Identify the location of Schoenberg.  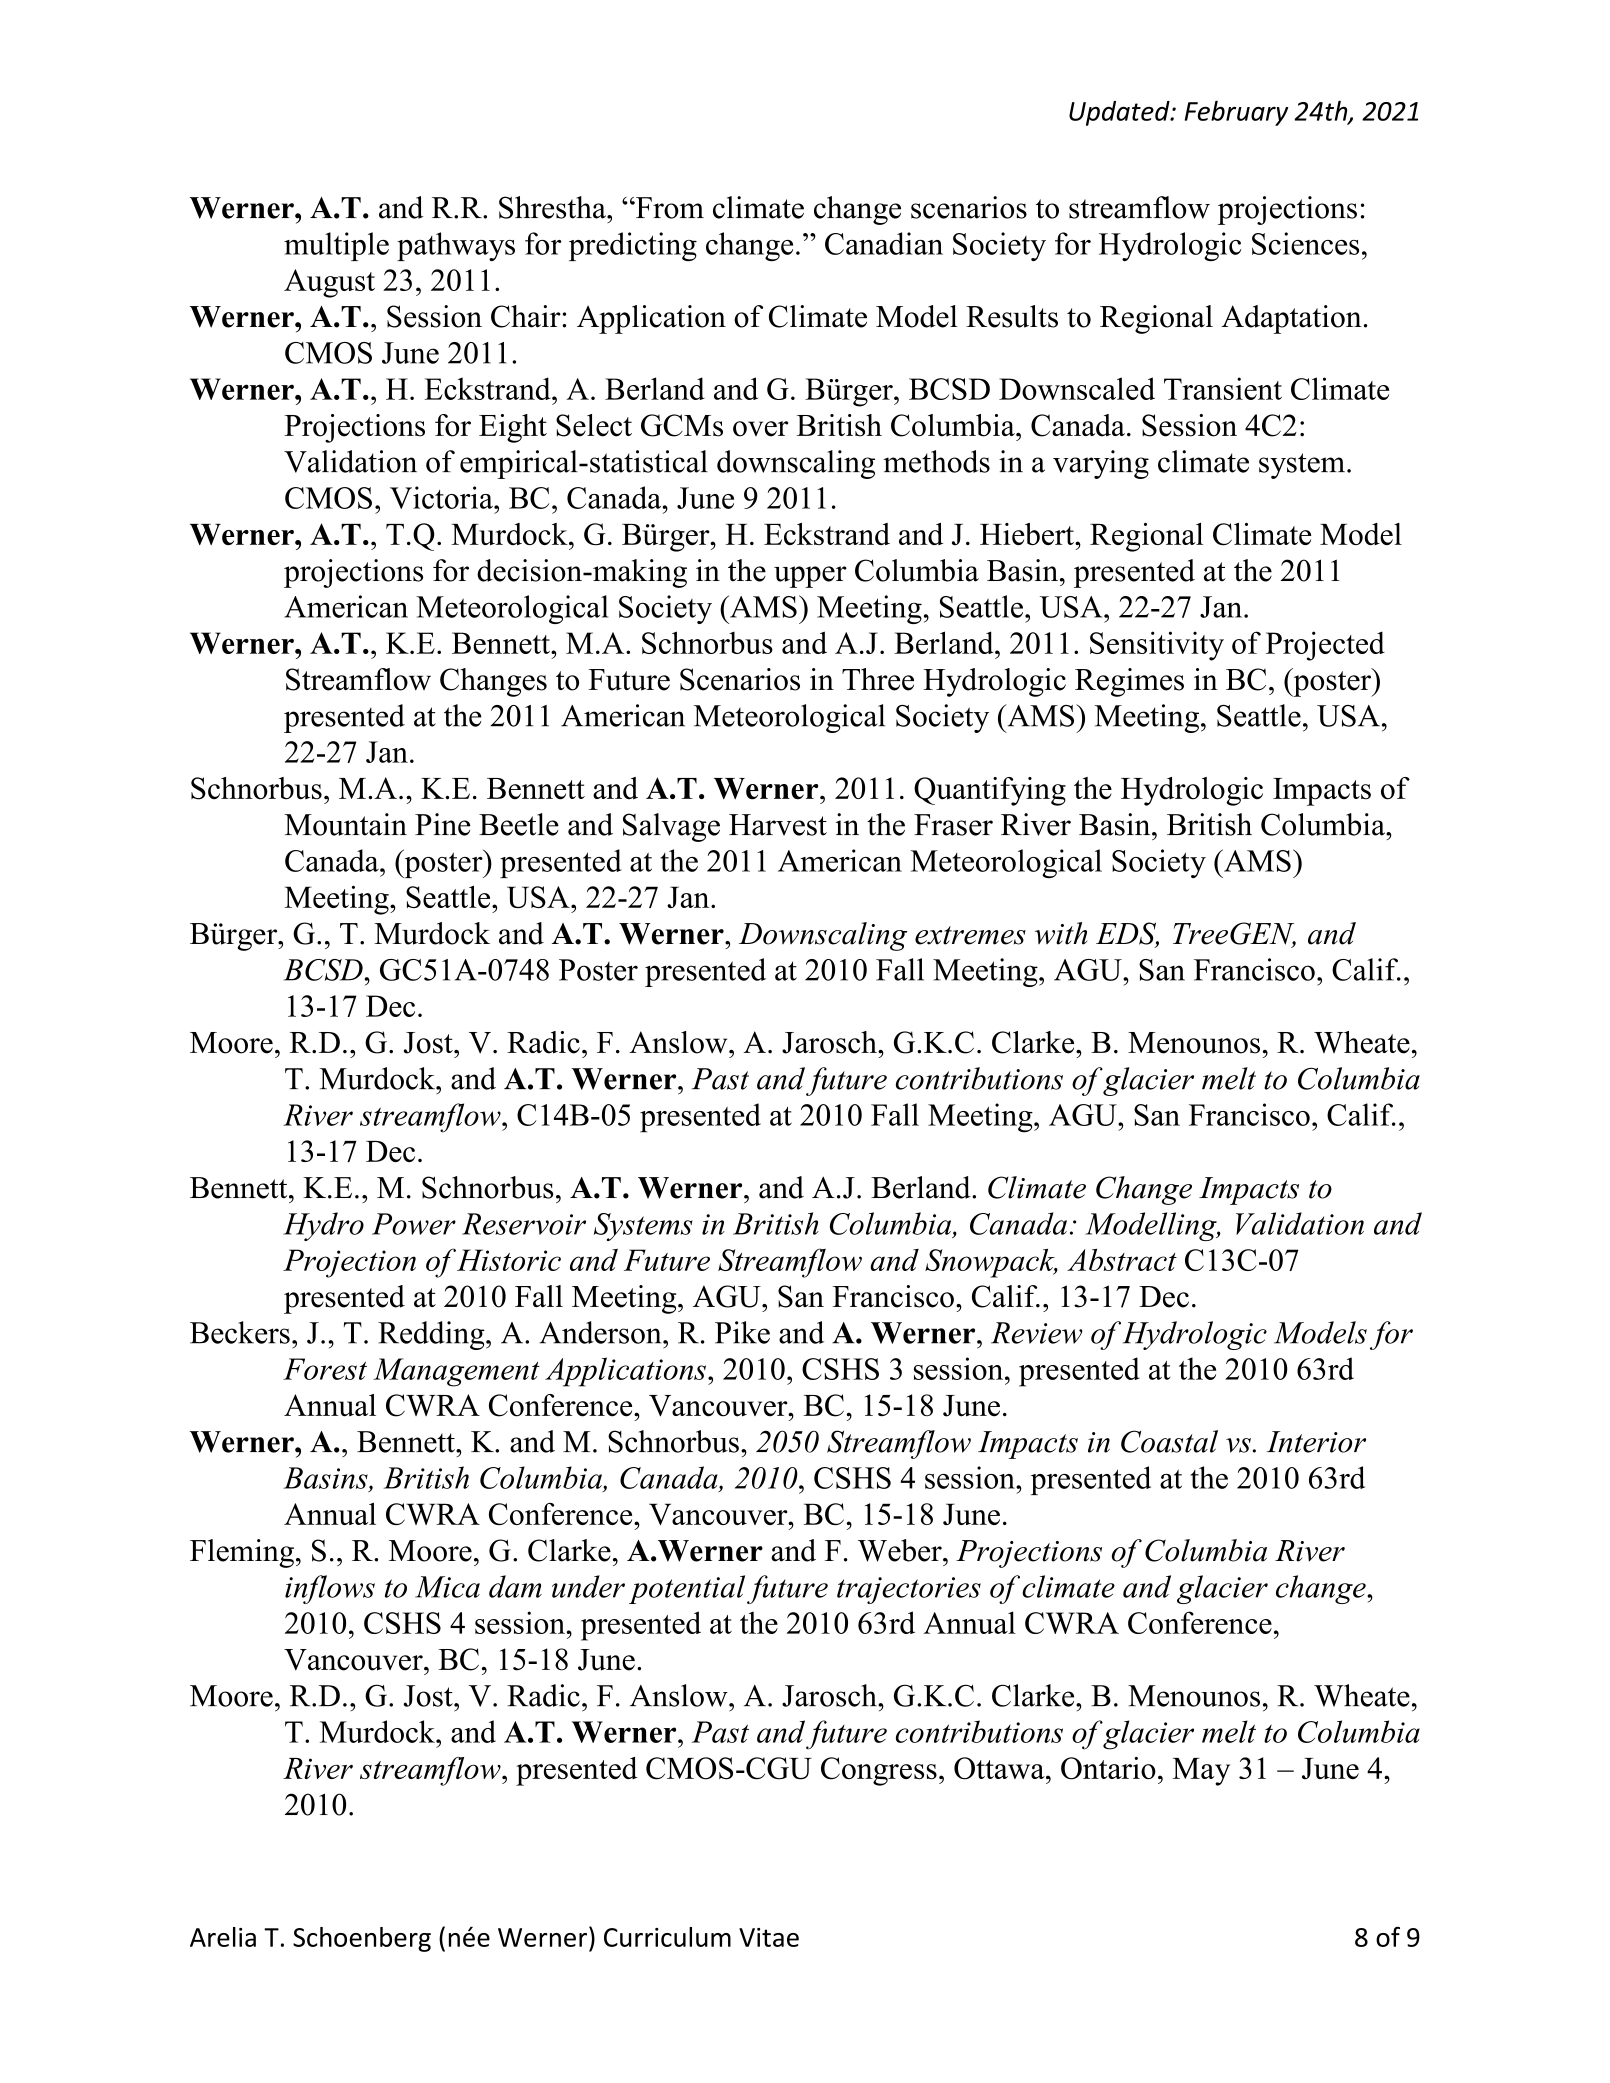
(362, 1939).
